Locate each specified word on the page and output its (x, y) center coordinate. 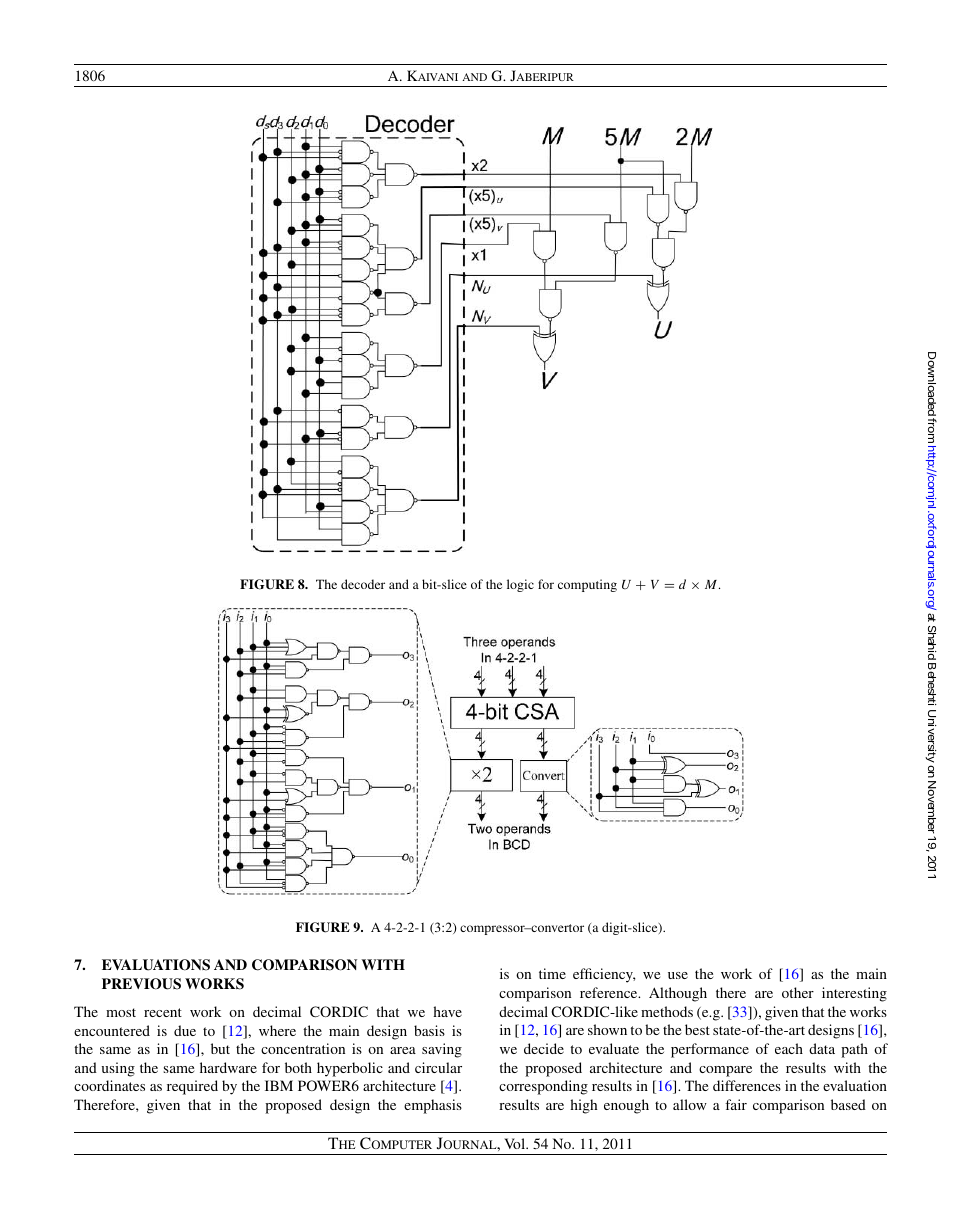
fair (736, 1104)
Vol (515, 1143)
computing (587, 585)
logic (520, 585)
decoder (363, 584)
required (192, 1087)
